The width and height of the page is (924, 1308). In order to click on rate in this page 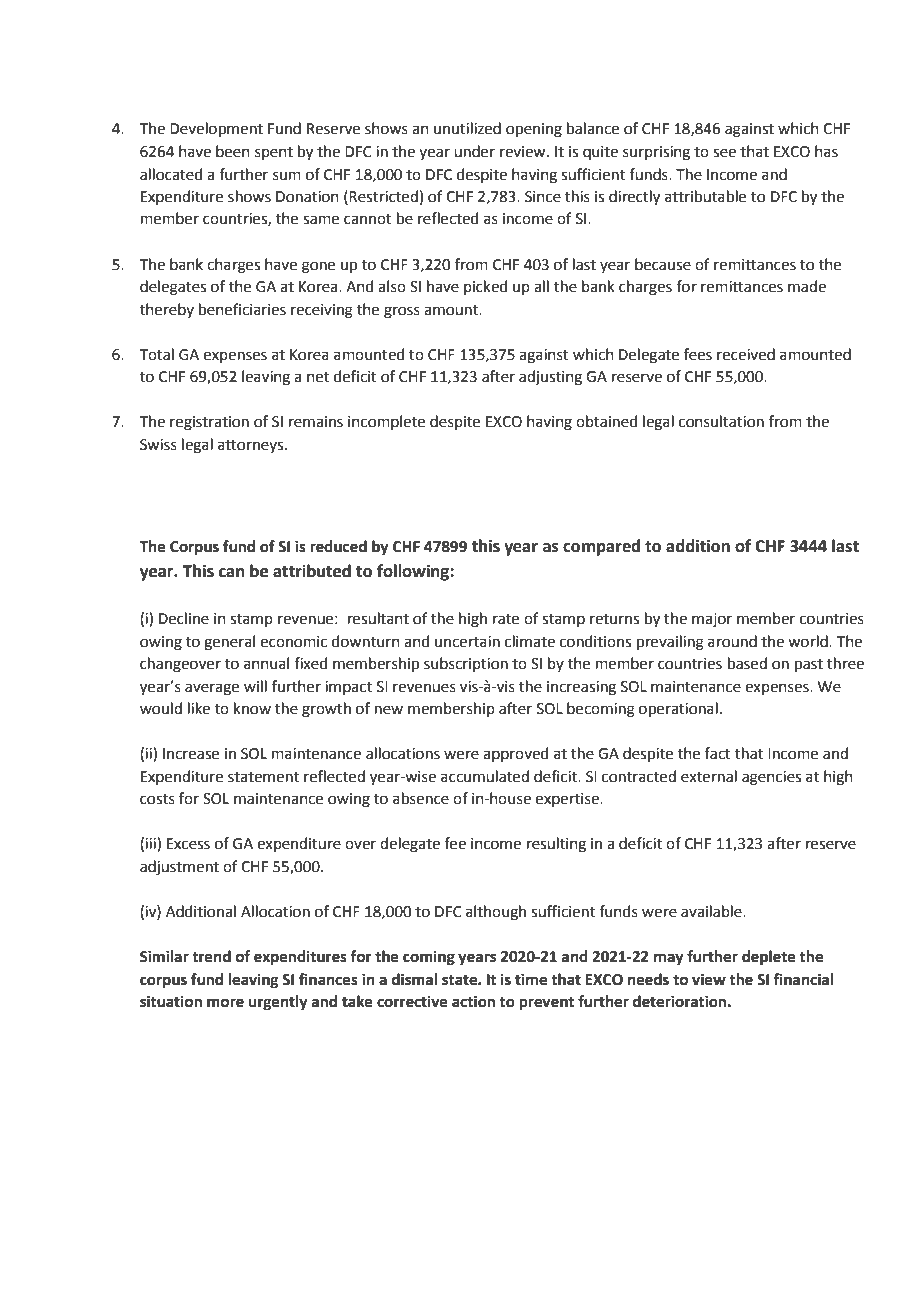, I will do `click(506, 619)`.
